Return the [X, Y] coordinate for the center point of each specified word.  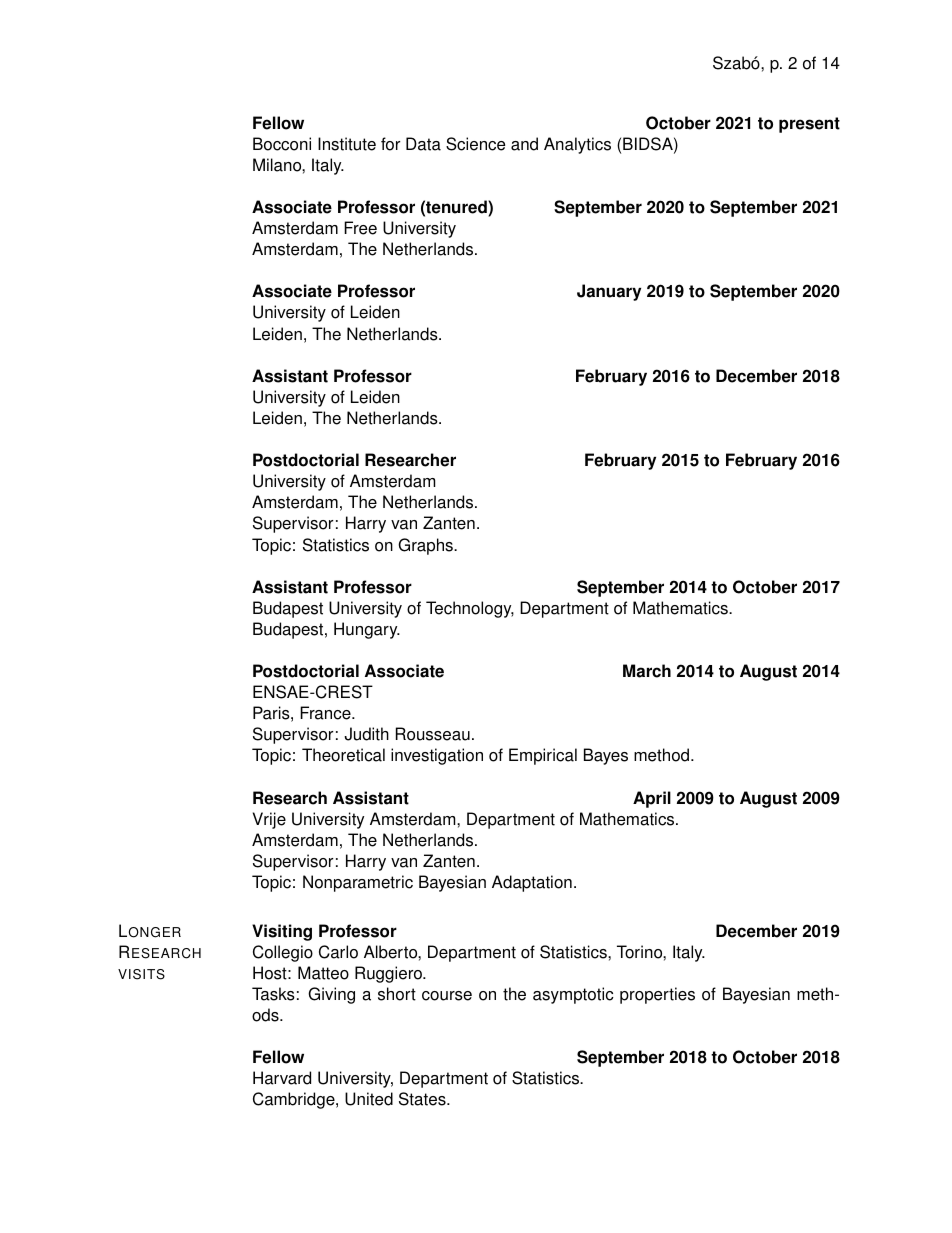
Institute [347, 144]
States [423, 1099]
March [647, 671]
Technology [470, 609]
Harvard [282, 1078]
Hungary [367, 630]
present [809, 125]
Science [475, 144]
